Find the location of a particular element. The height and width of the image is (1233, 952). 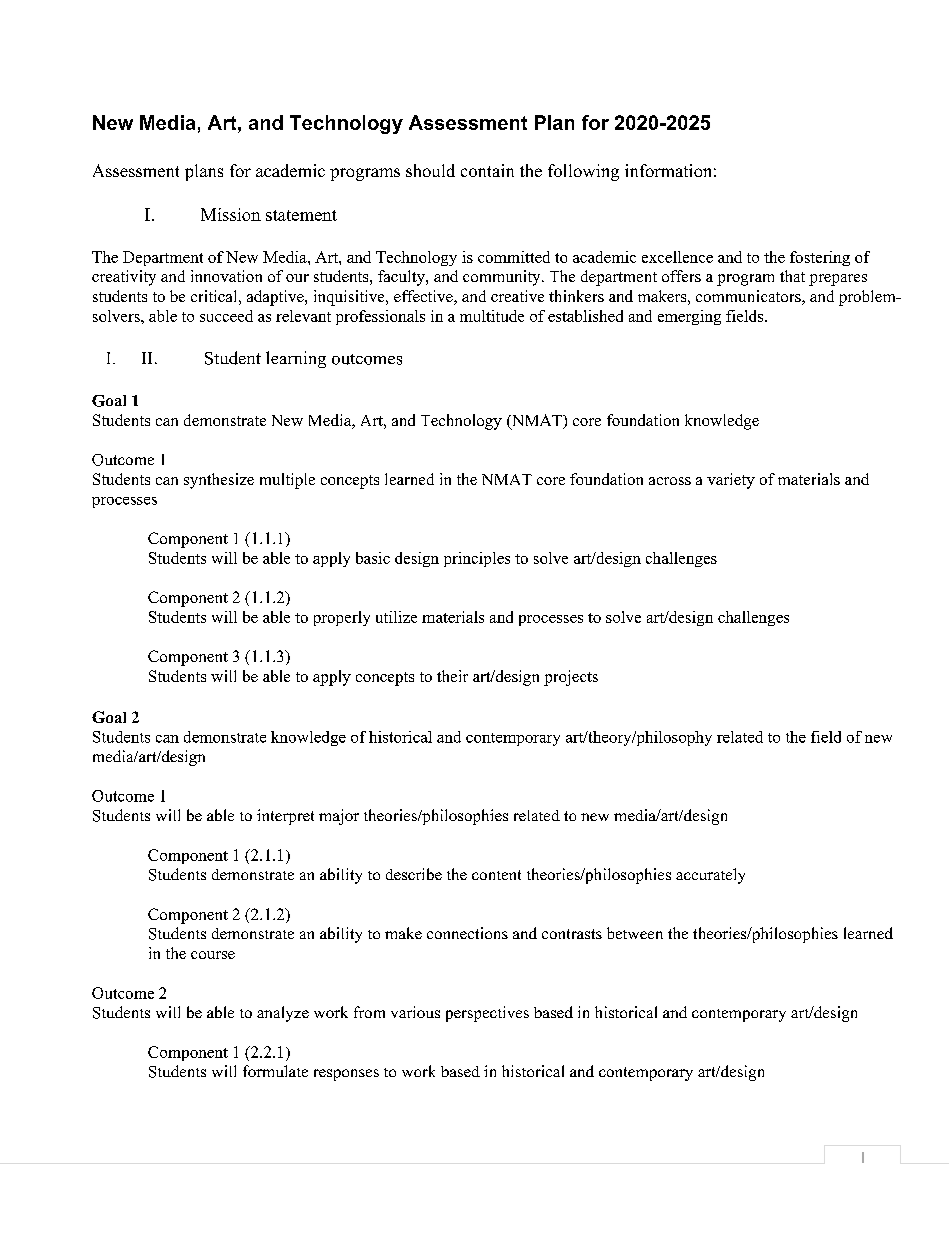

formulate is located at coordinates (275, 1071).
